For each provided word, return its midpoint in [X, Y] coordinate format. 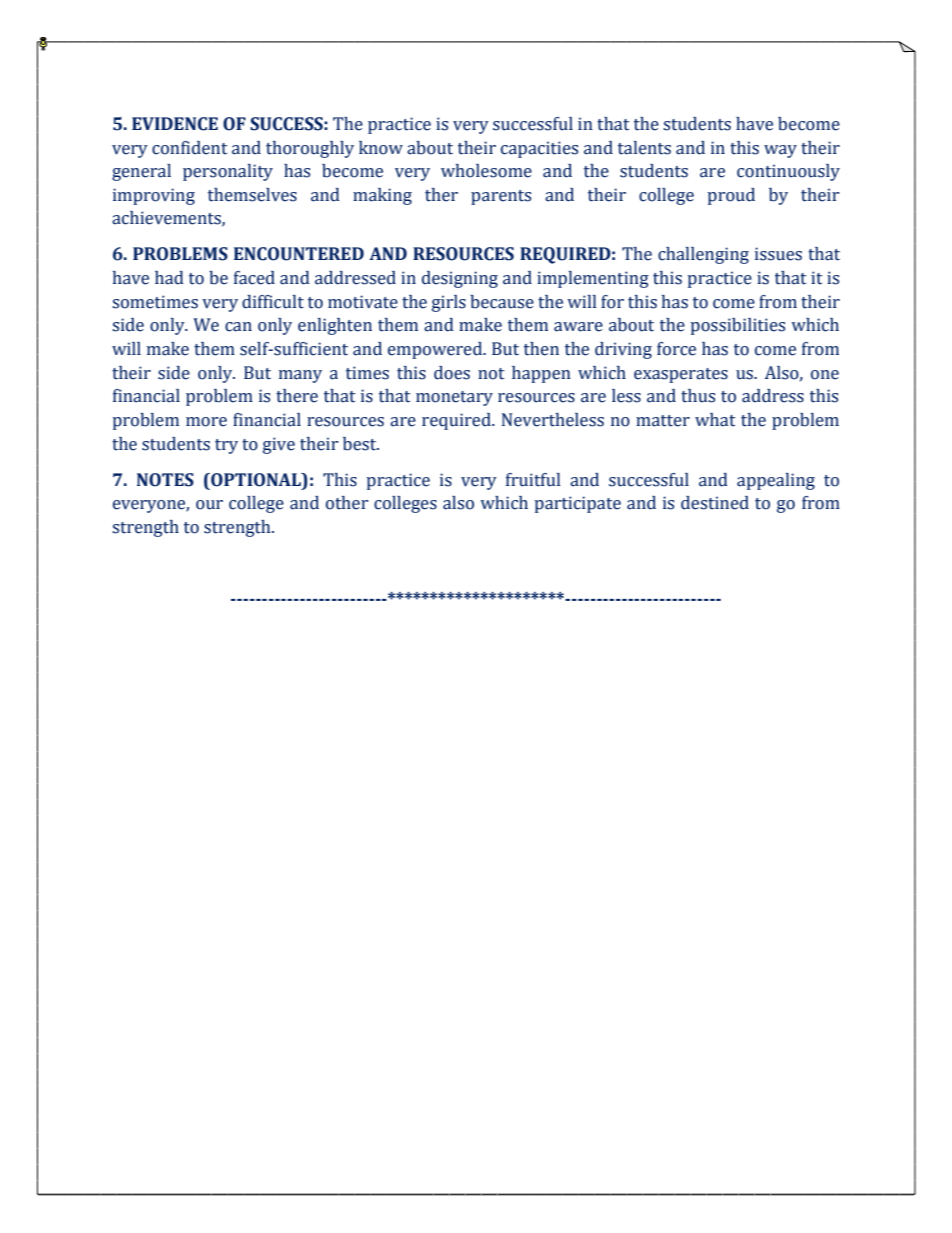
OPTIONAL [256, 480]
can [238, 327]
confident [189, 148]
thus [698, 396]
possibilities [738, 326]
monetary [454, 398]
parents [501, 197]
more [206, 422]
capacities [539, 149]
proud [731, 196]
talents [644, 148]
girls [449, 303]
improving [154, 196]
